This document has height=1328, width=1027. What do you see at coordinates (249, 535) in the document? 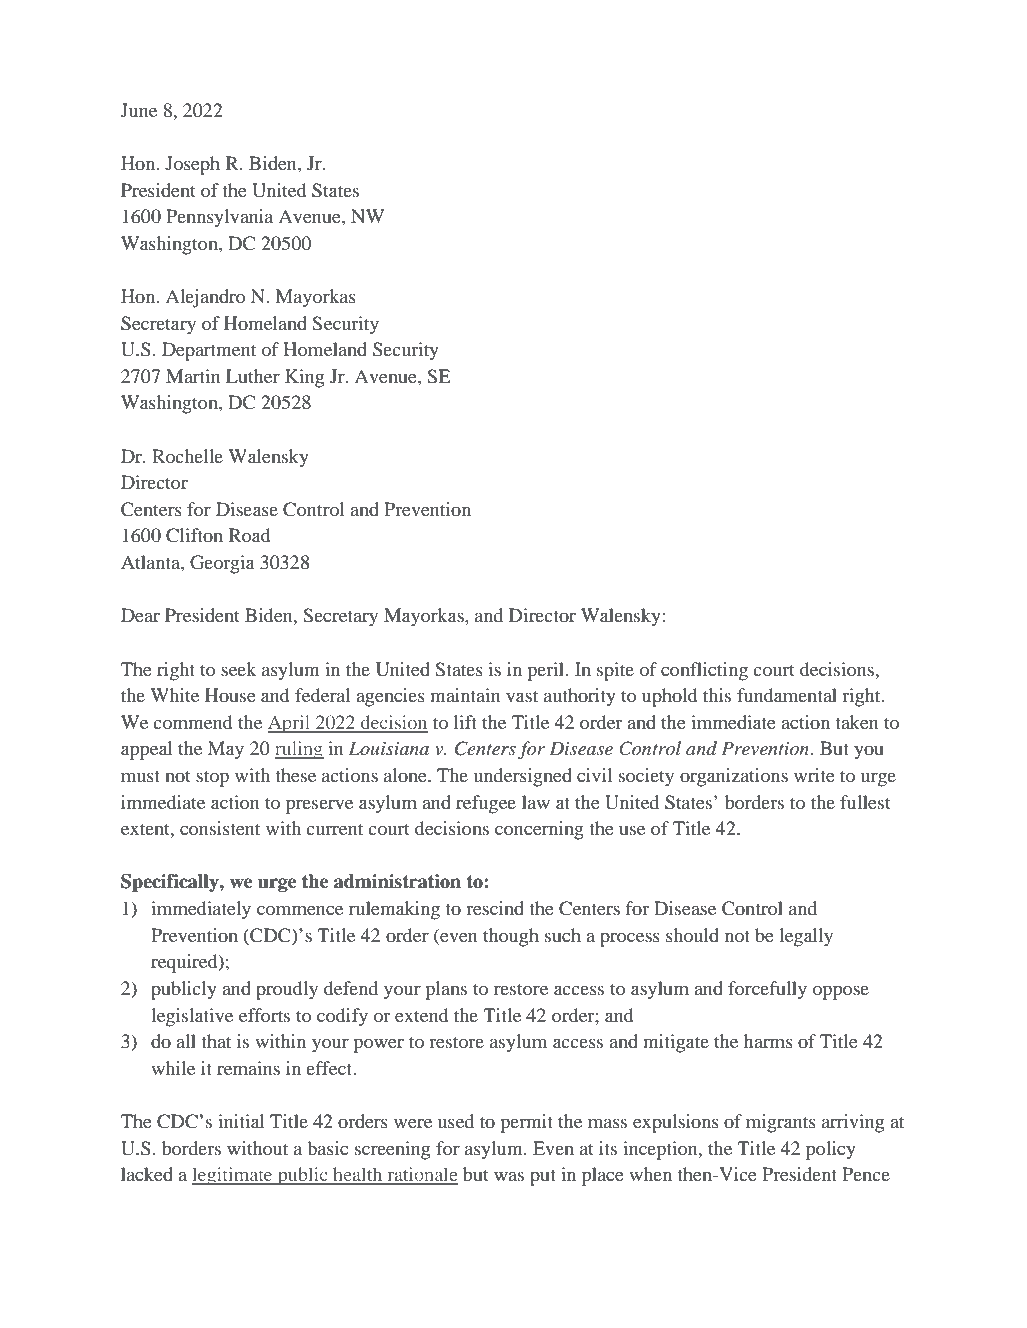
I see `Road` at bounding box center [249, 535].
